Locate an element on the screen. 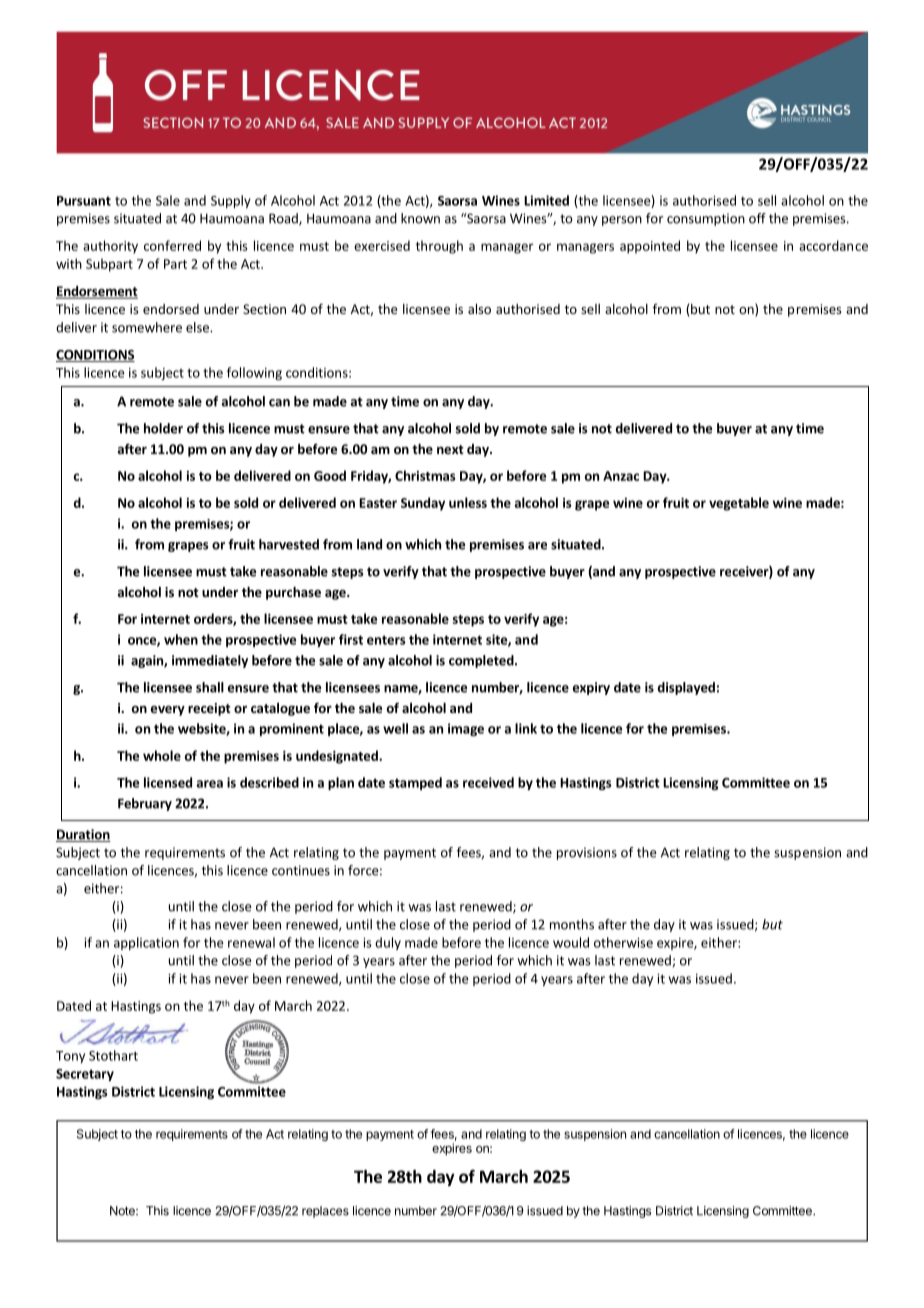 The height and width of the screenshot is (1308, 924). otherwise is located at coordinates (623, 942).
